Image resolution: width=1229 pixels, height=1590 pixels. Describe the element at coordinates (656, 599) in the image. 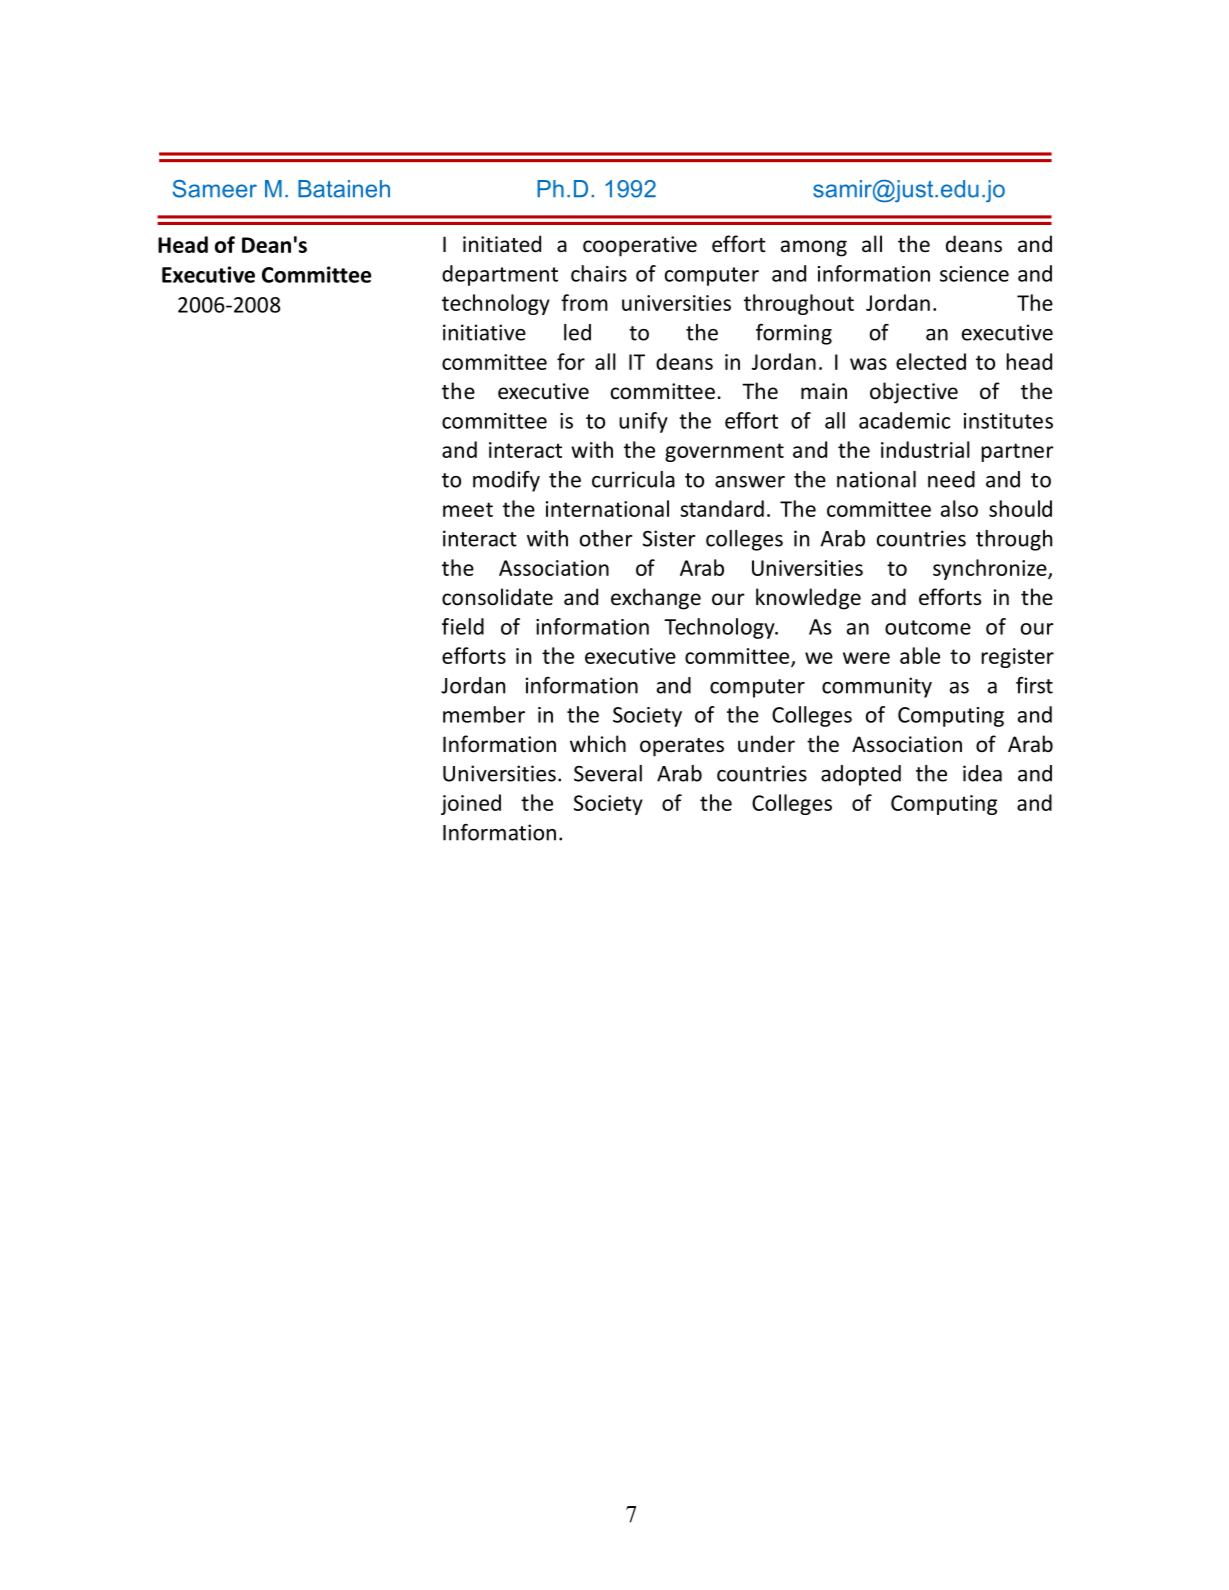

I see `exchange` at that location.
